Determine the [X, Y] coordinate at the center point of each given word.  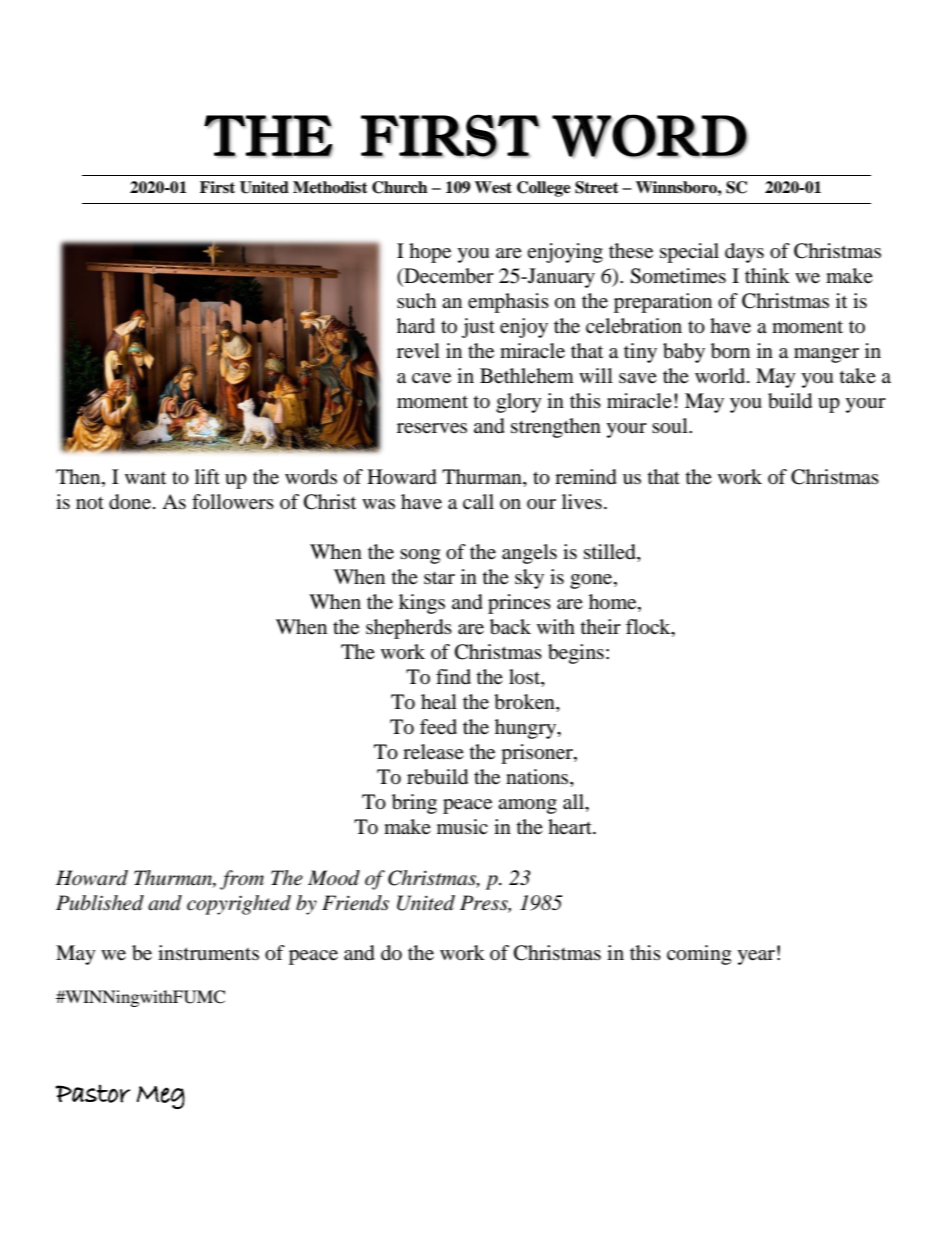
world [721, 376]
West [493, 187]
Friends [355, 903]
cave [431, 378]
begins [576, 654]
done [131, 502]
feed [438, 727]
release [433, 752]
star [439, 578]
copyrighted [239, 905]
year [756, 957]
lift [207, 476]
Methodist [330, 187]
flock [649, 628]
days [744, 253]
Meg [161, 1097]
